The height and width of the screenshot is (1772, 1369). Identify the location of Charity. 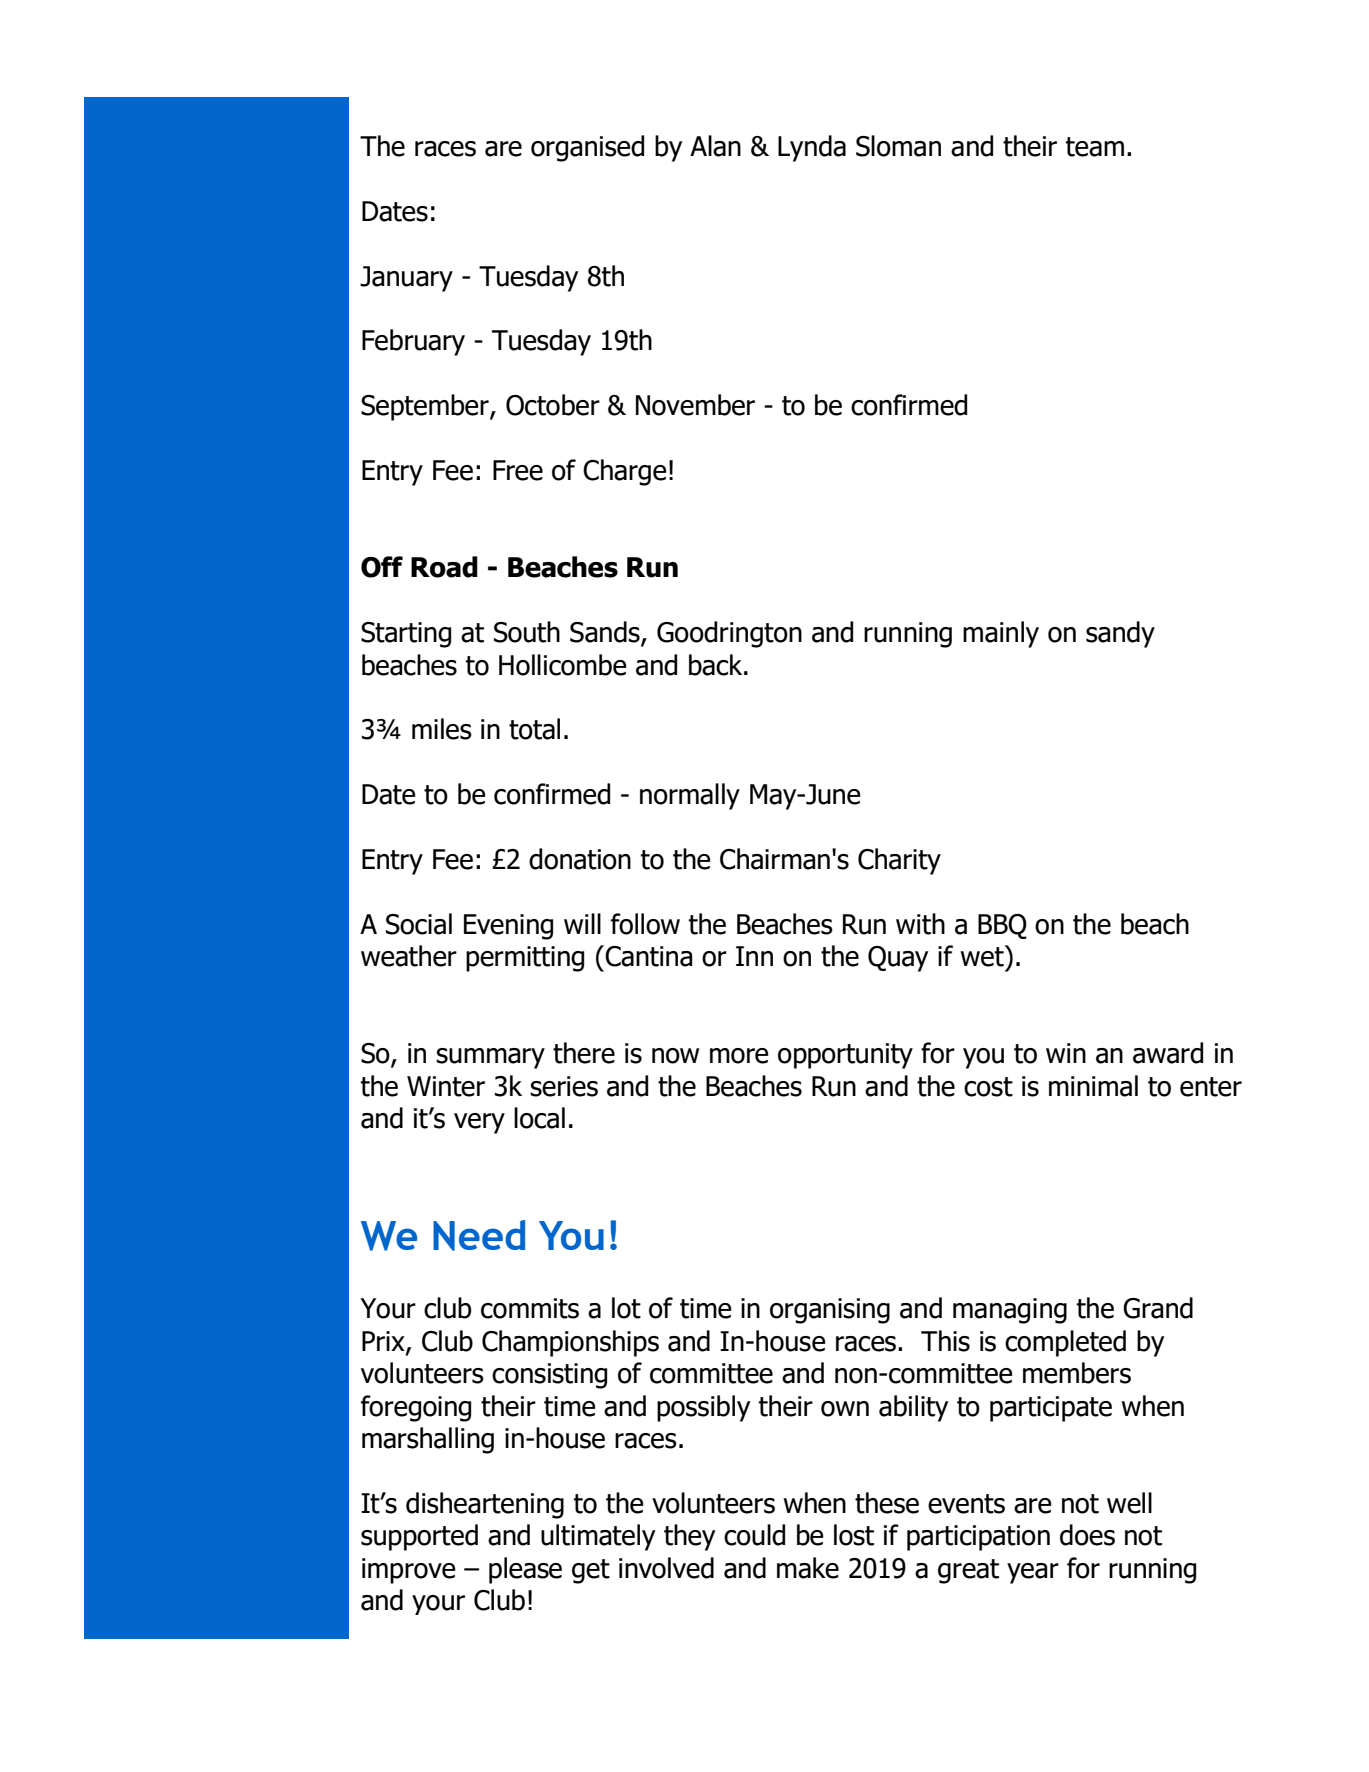
(899, 861).
